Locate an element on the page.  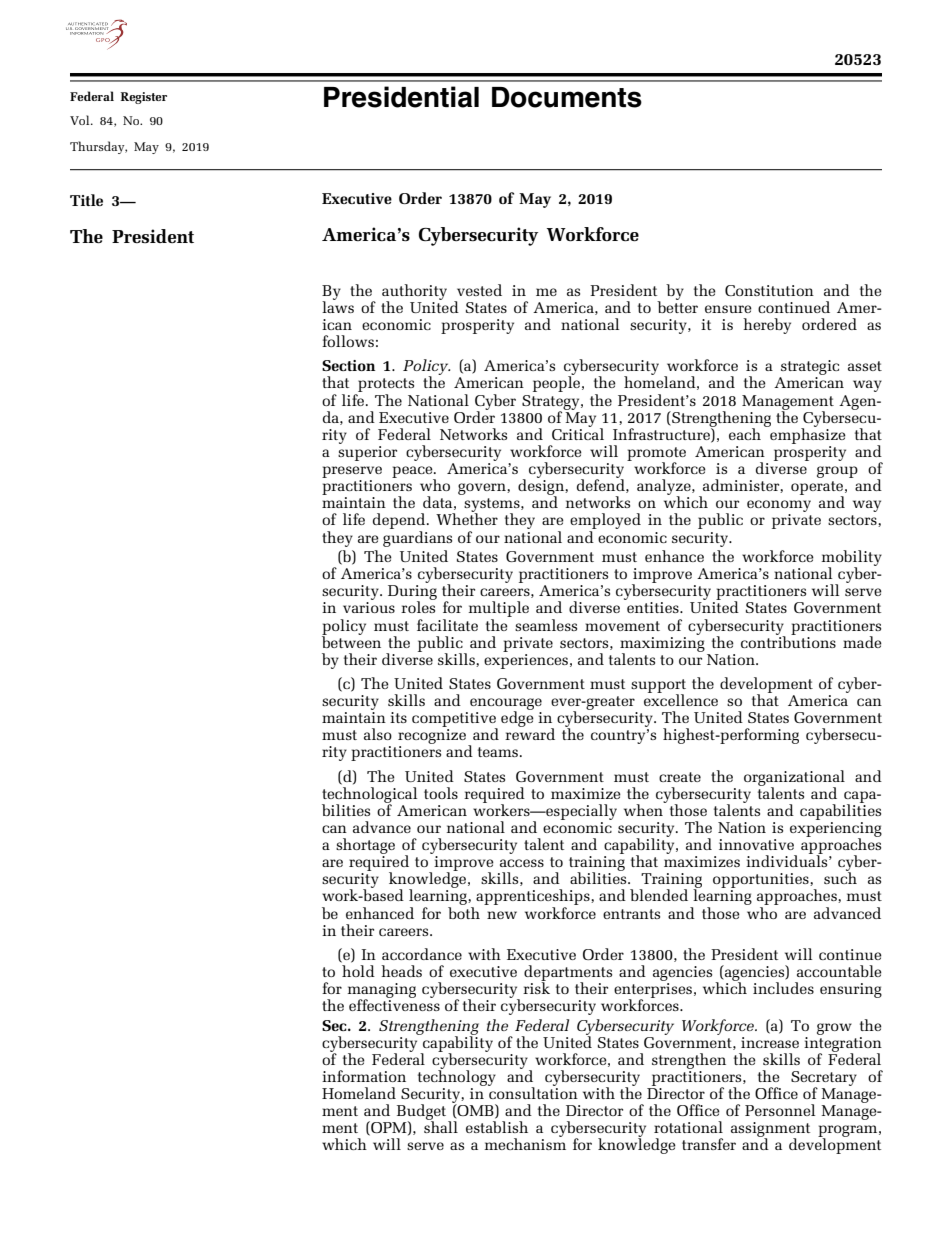
information is located at coordinates (364, 1076).
